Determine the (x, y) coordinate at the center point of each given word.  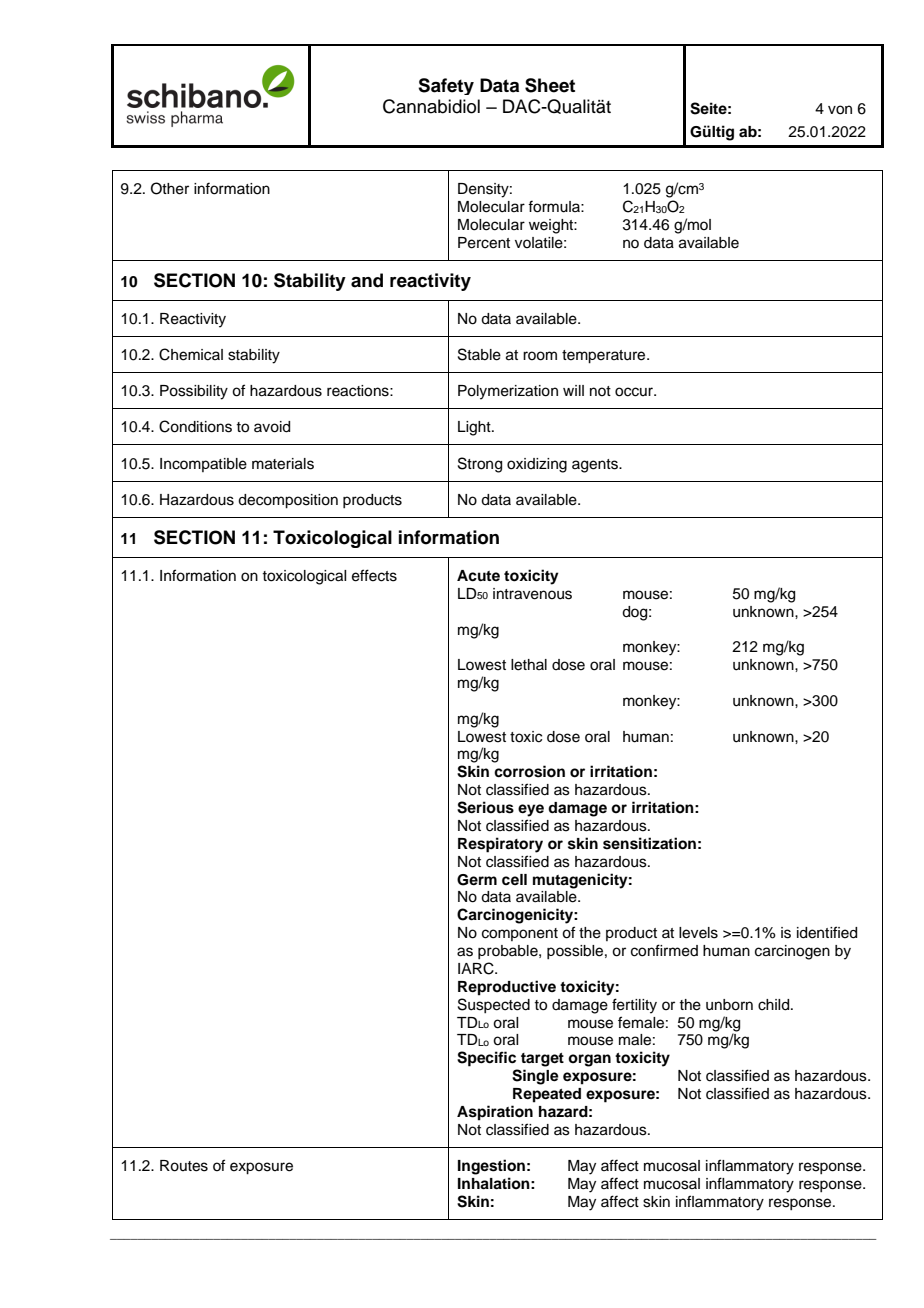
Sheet (550, 85)
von (840, 110)
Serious (485, 807)
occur (635, 392)
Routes (184, 1166)
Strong (480, 465)
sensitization (649, 843)
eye (531, 810)
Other (170, 188)
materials (283, 464)
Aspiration (495, 1113)
